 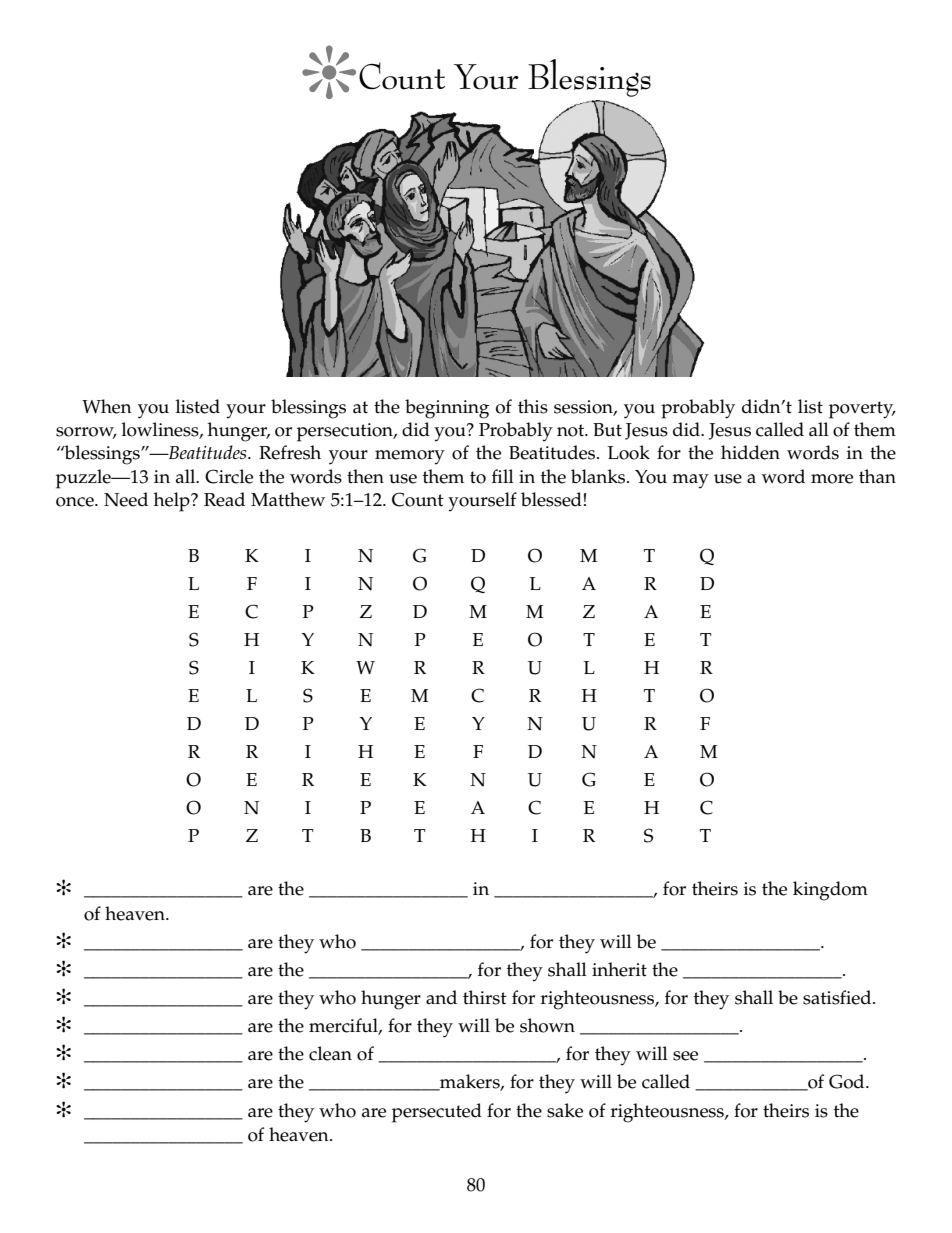 What do you see at coordinates (437, 1113) in the image?
I see `persecuted` at bounding box center [437, 1113].
